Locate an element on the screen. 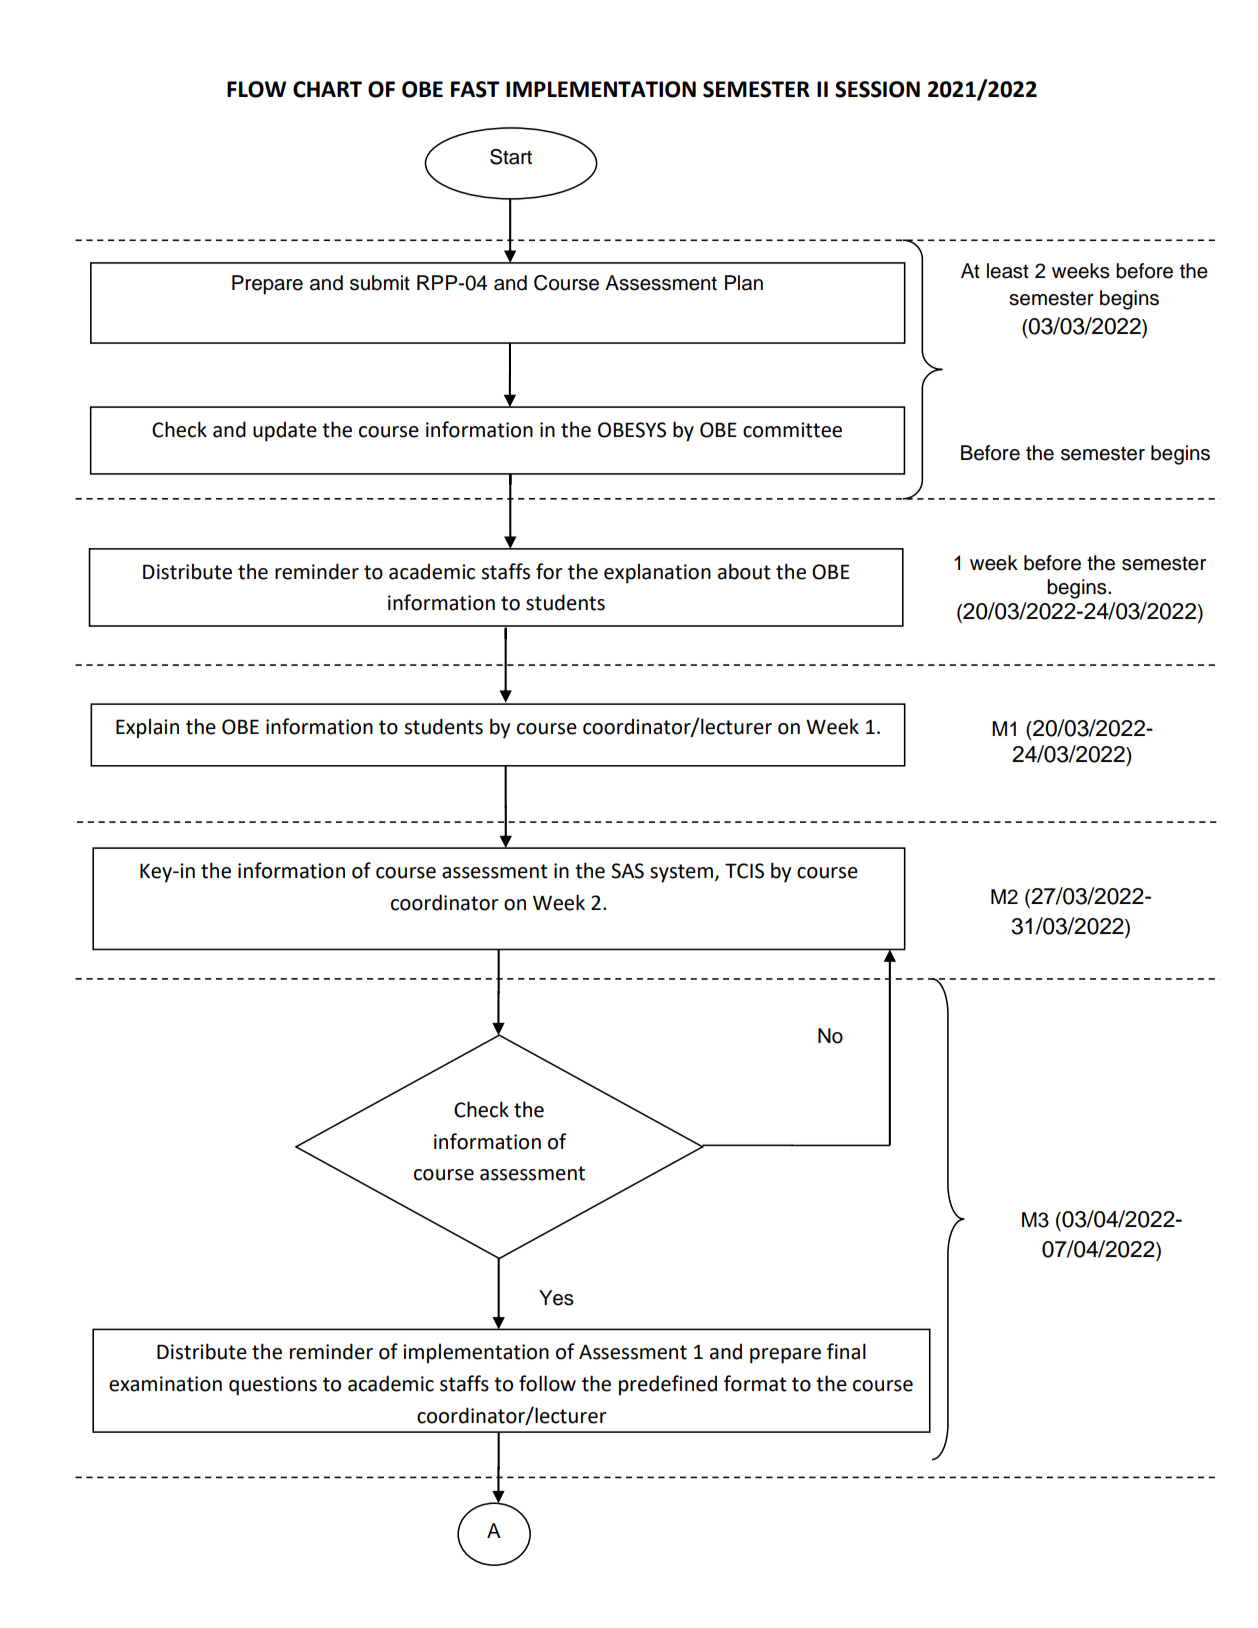 The width and height of the screenshot is (1258, 1628). Start is located at coordinates (511, 157).
